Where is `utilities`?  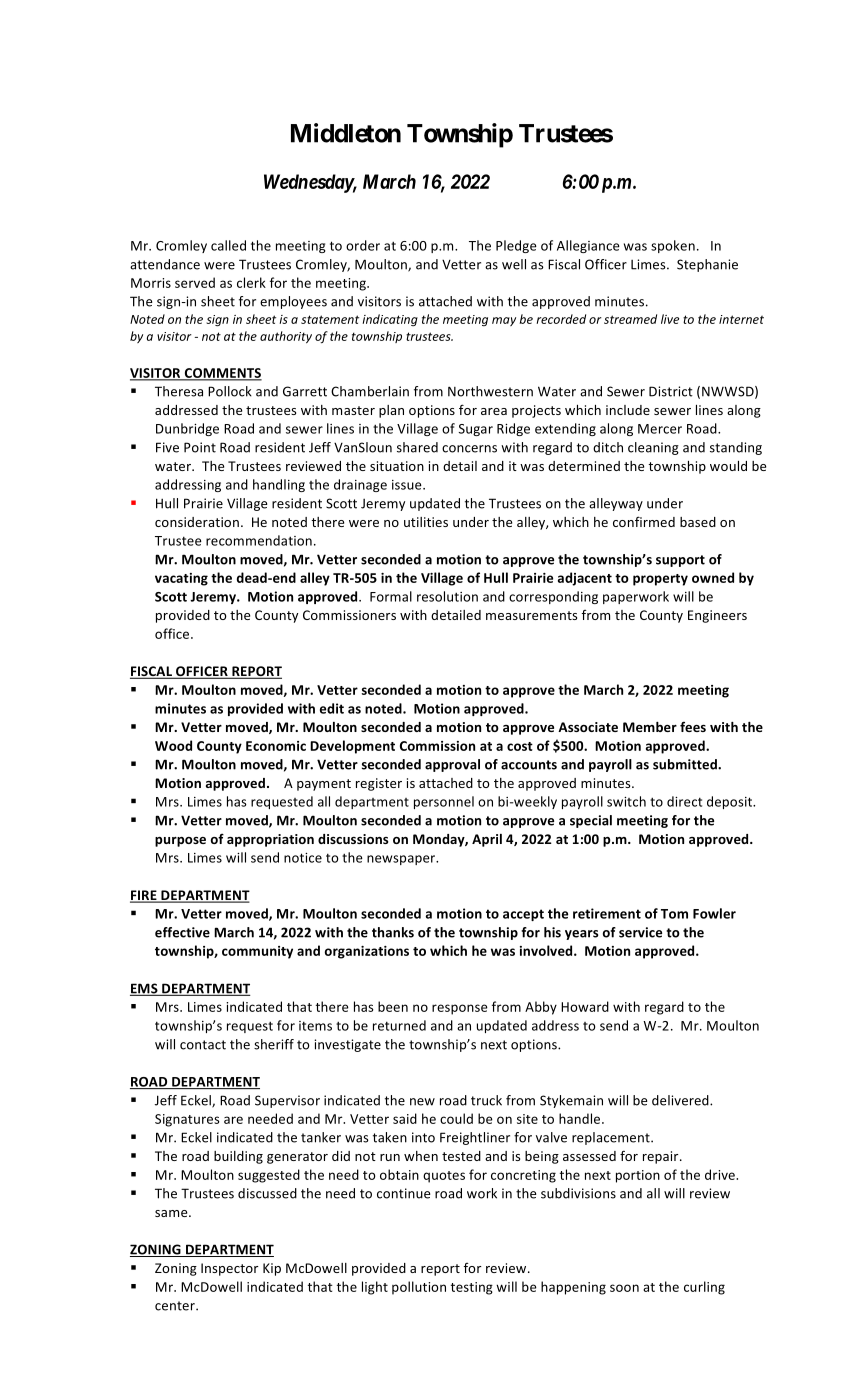 utilities is located at coordinates (426, 522).
